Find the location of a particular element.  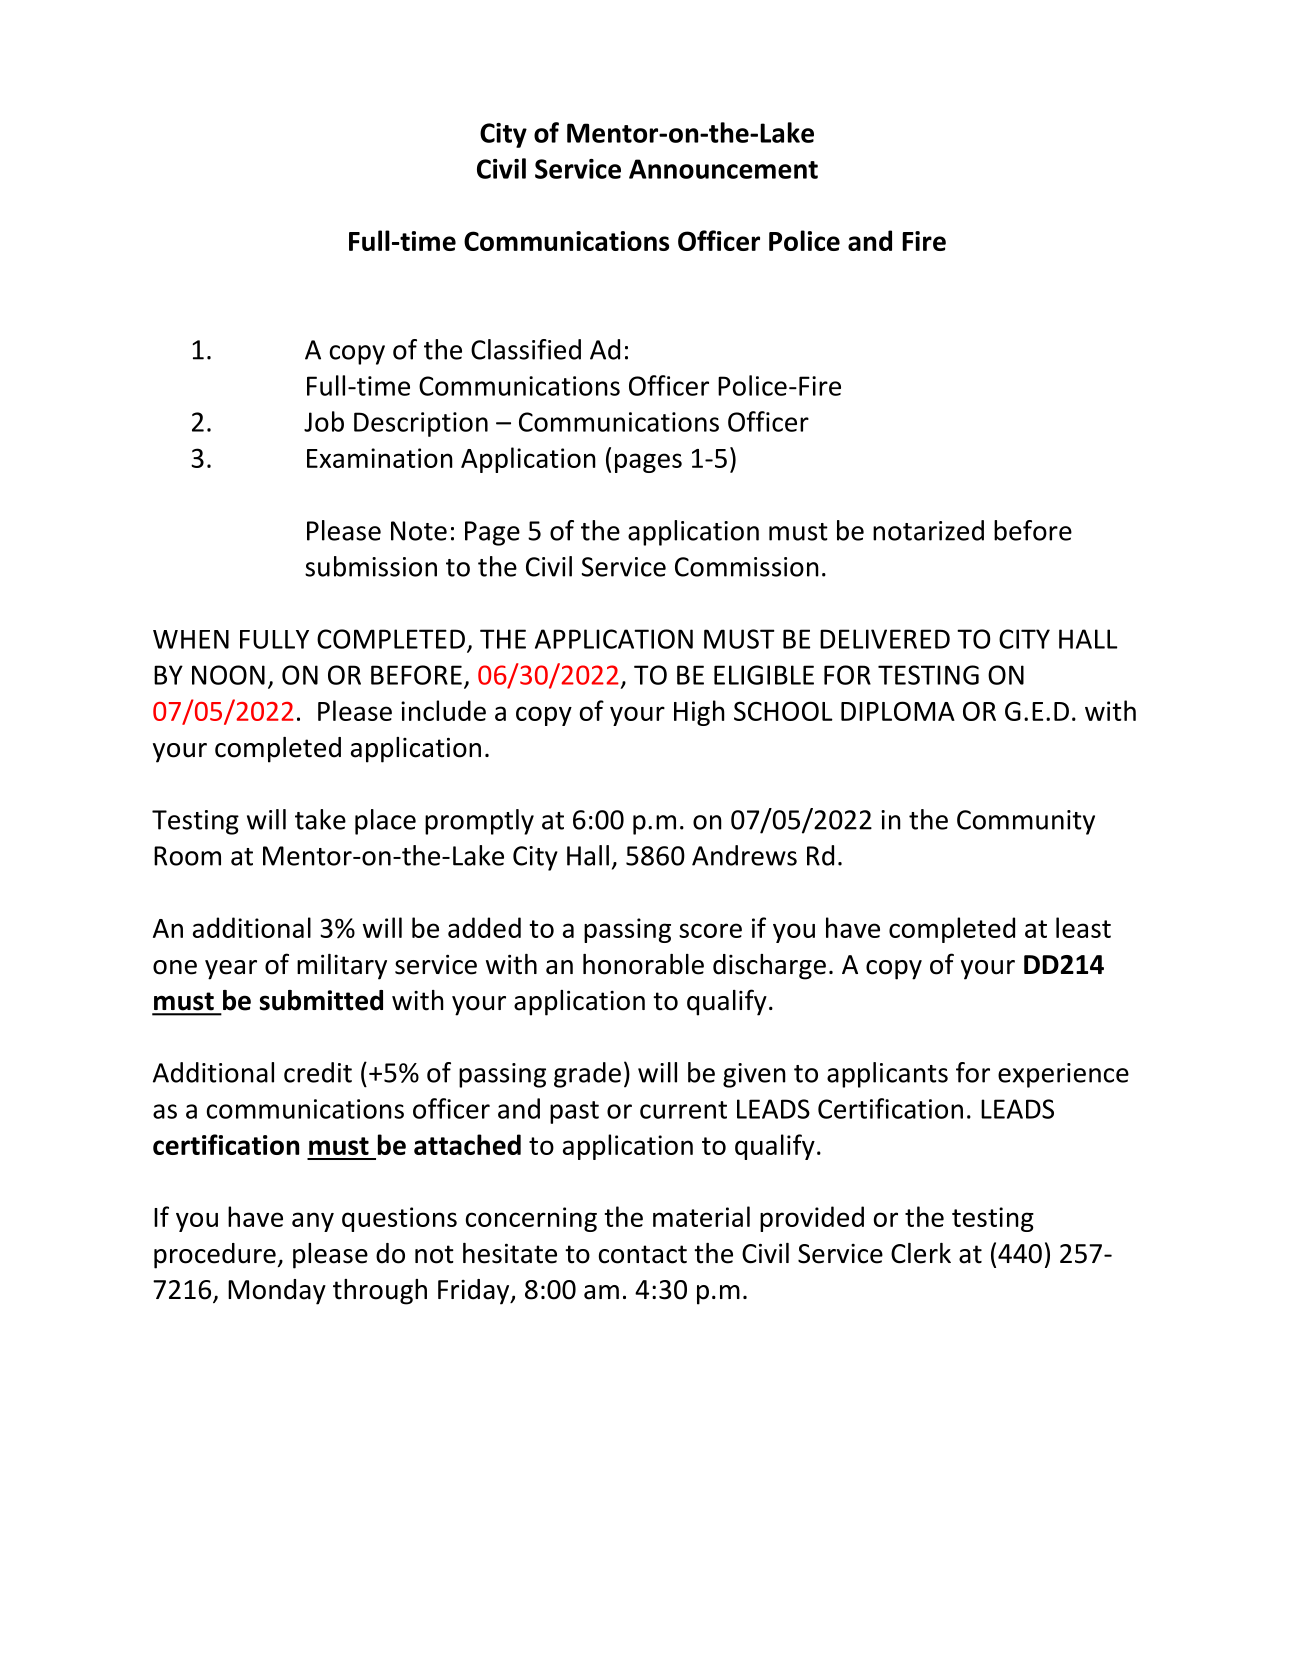

honorable is located at coordinates (643, 964).
